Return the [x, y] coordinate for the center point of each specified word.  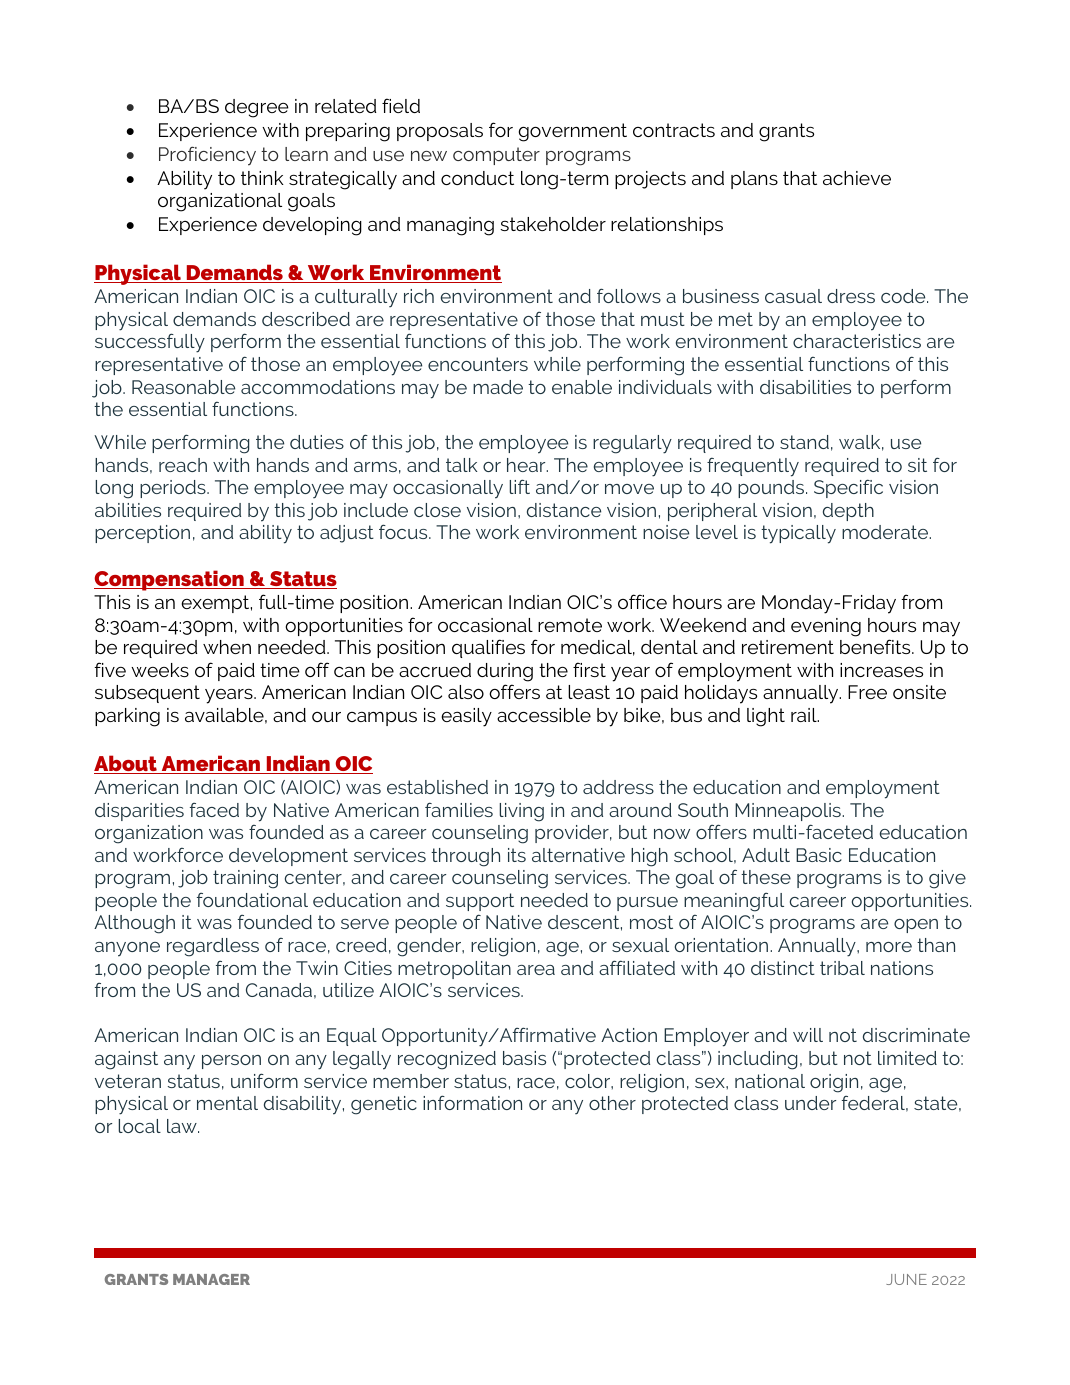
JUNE [906, 1279]
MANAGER [211, 1279]
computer [496, 156]
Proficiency [207, 156]
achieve [857, 178]
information [472, 1102]
